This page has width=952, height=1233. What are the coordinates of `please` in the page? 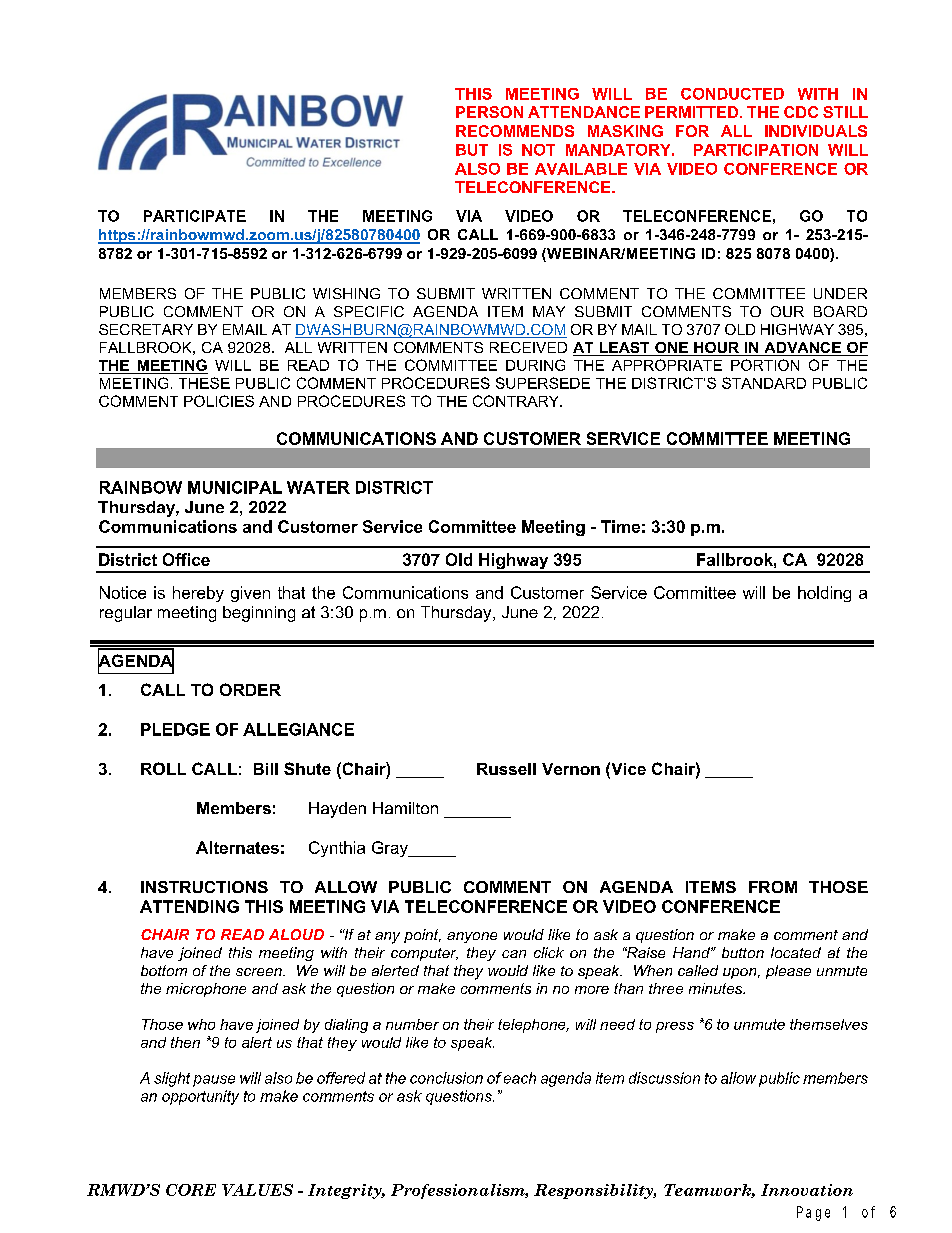 It's located at (788, 972).
